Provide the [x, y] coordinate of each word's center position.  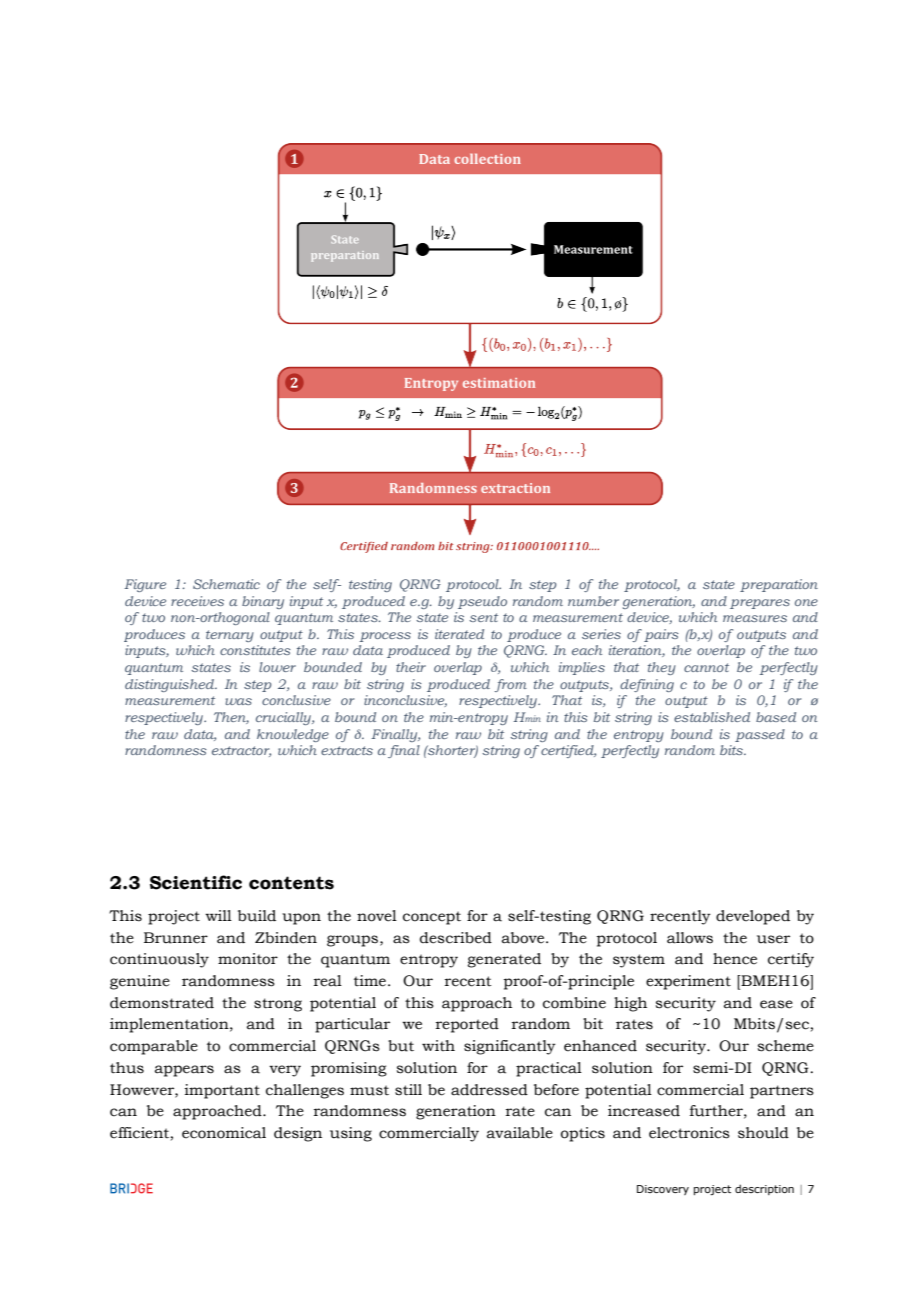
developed [753, 917]
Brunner [176, 938]
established [712, 717]
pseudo [482, 602]
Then [231, 718]
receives [197, 601]
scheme [786, 1046]
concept [432, 918]
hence [735, 959]
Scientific [196, 882]
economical [224, 1133]
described [456, 938]
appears [184, 1071]
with [438, 1045]
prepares [760, 604]
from [510, 685]
